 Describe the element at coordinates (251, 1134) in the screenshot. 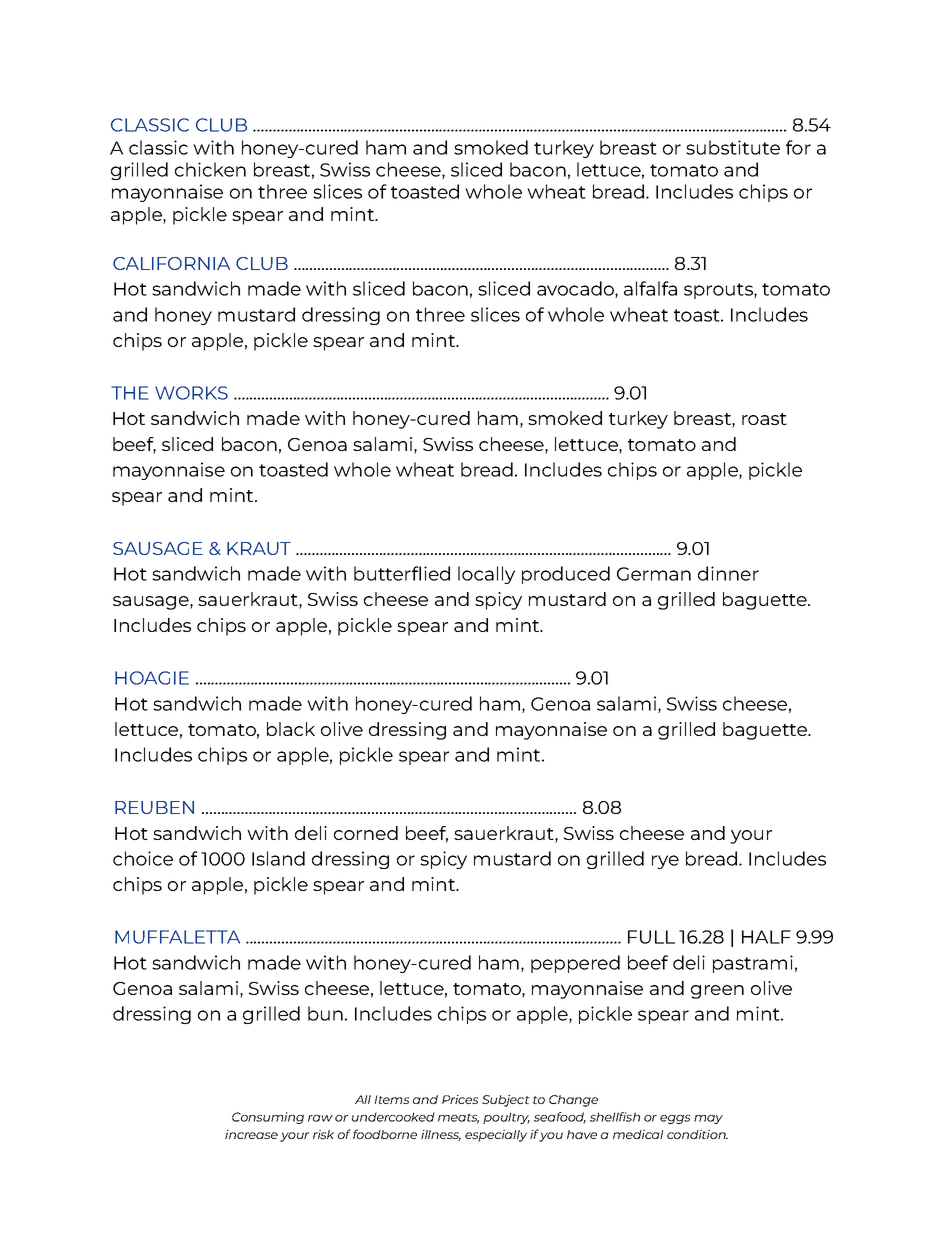

I see `increase` at that location.
